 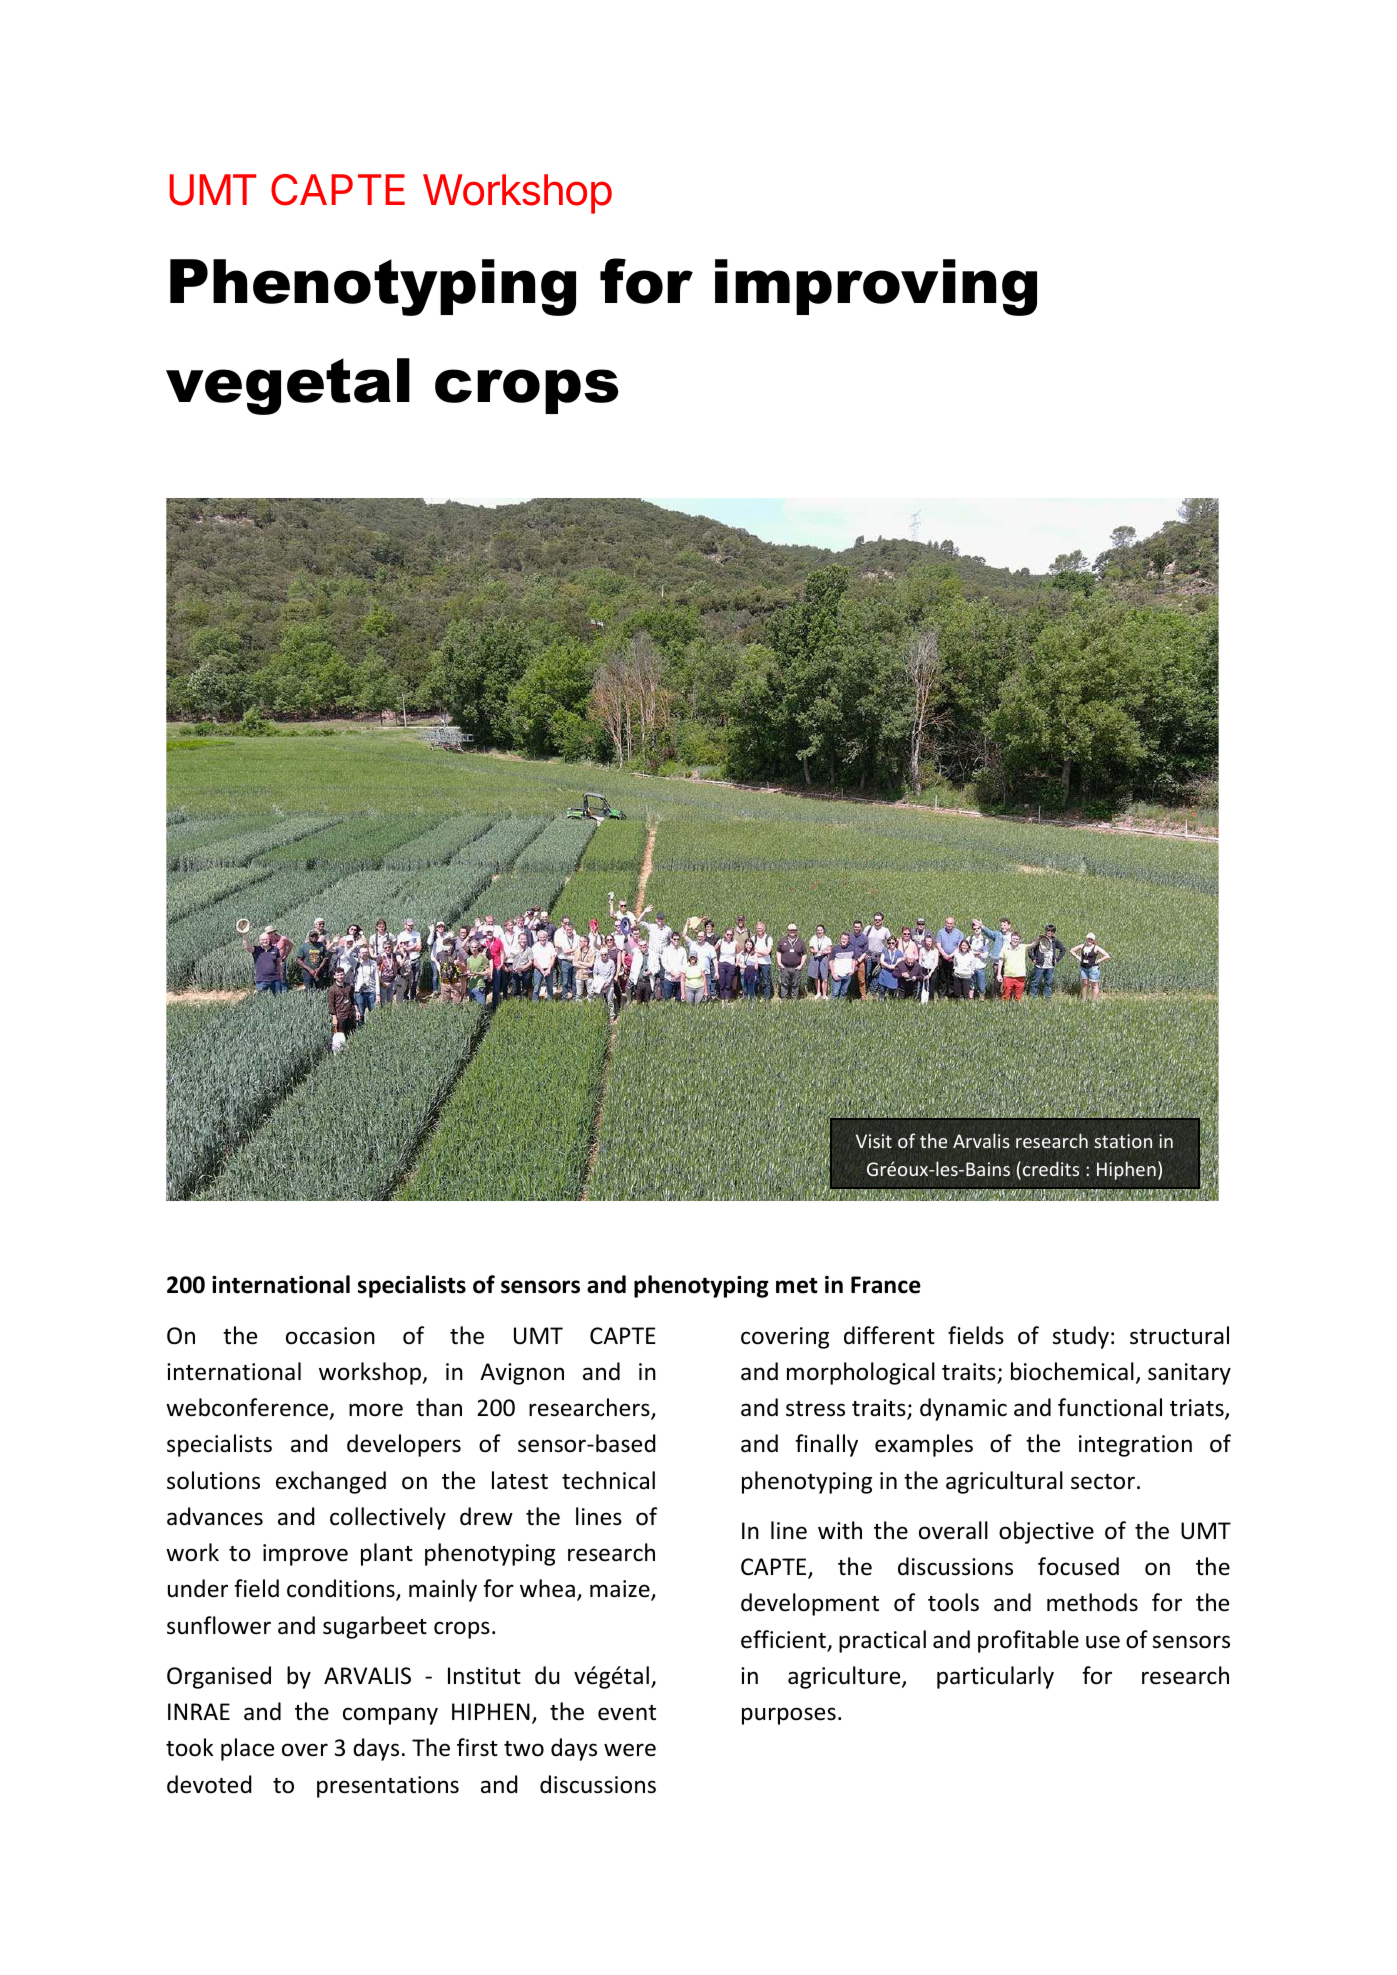 I want to click on station, so click(x=1123, y=1141).
